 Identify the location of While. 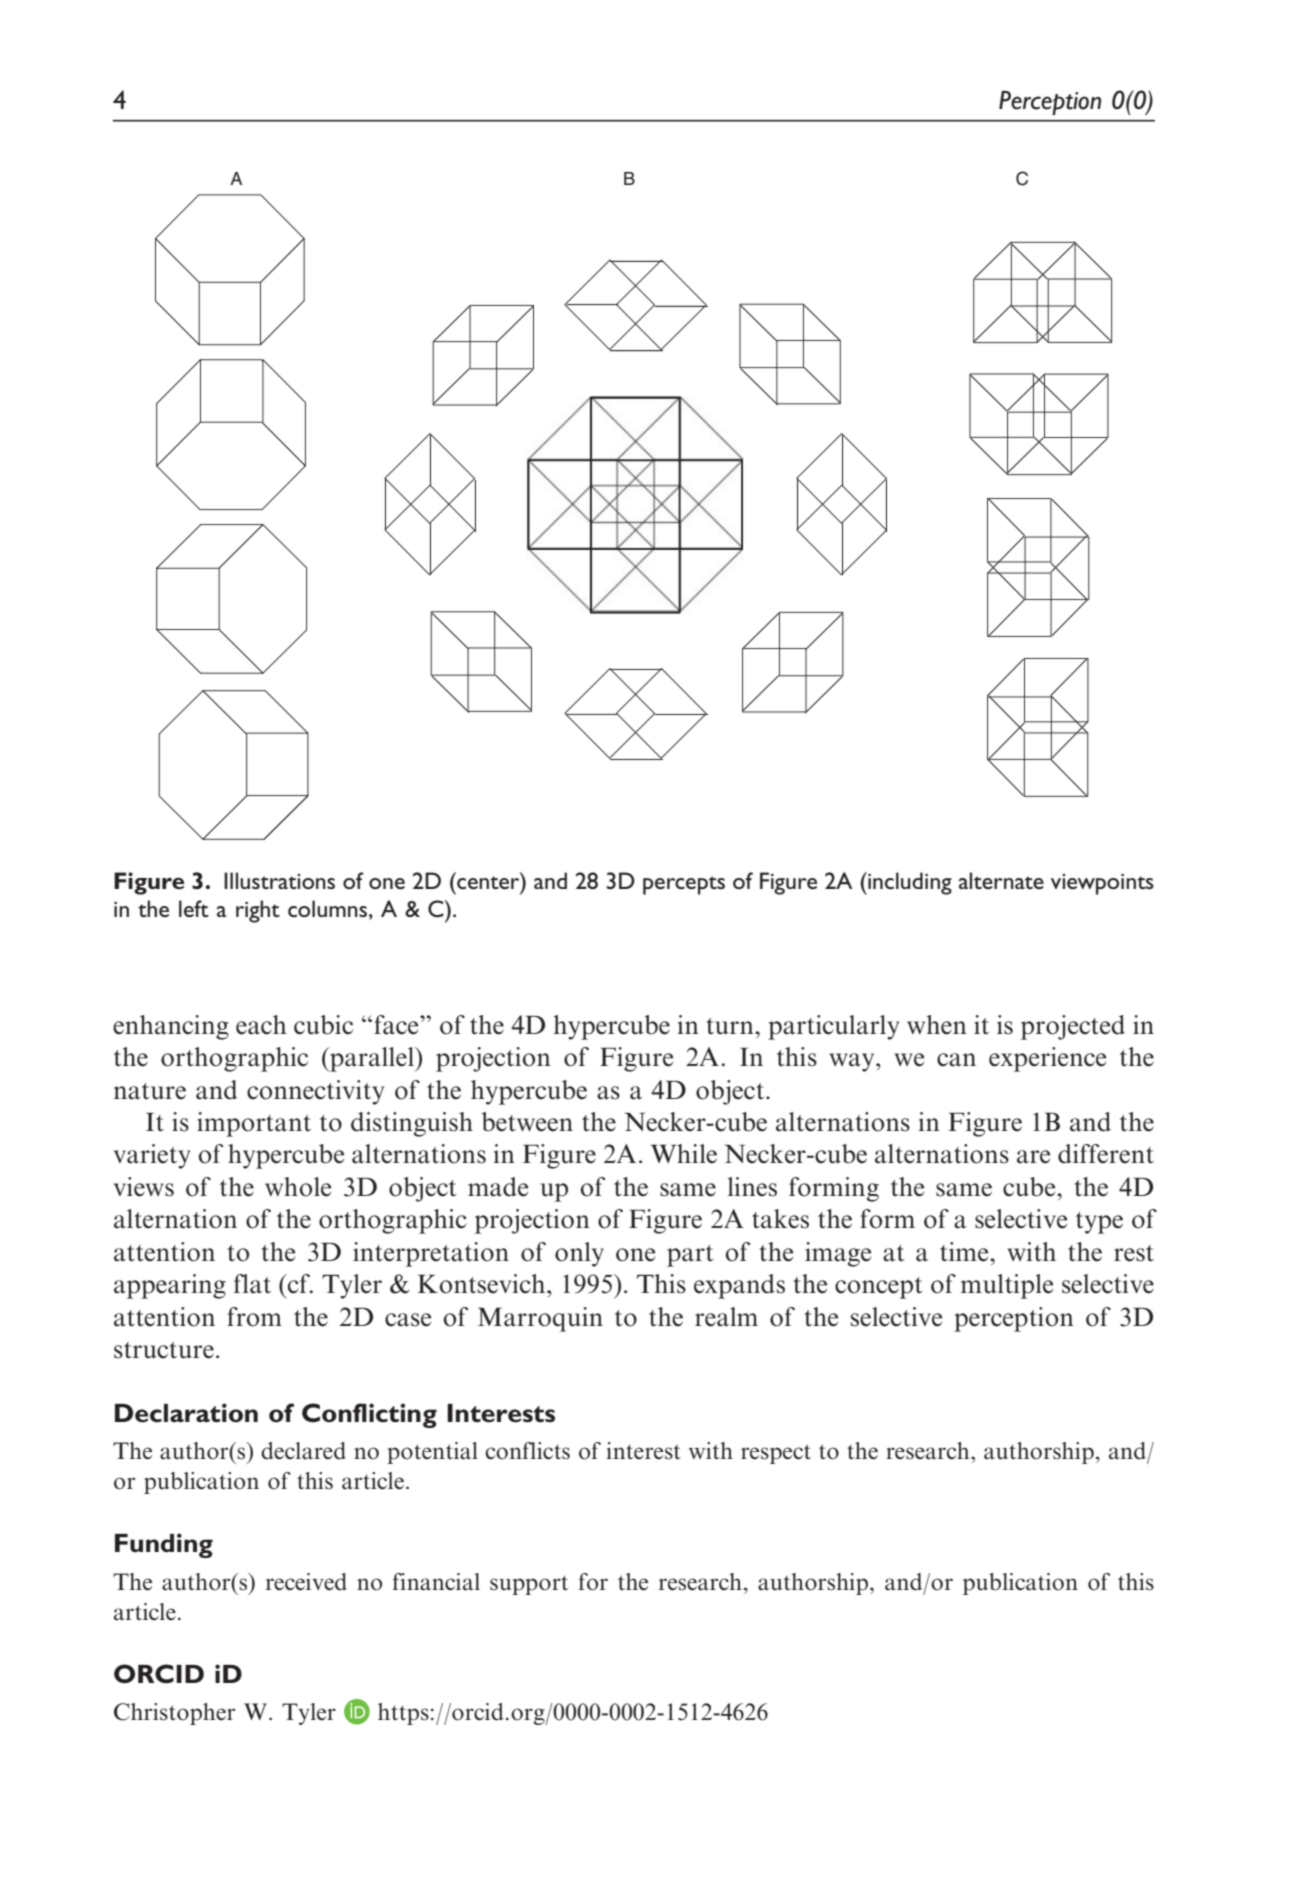
(684, 1154).
